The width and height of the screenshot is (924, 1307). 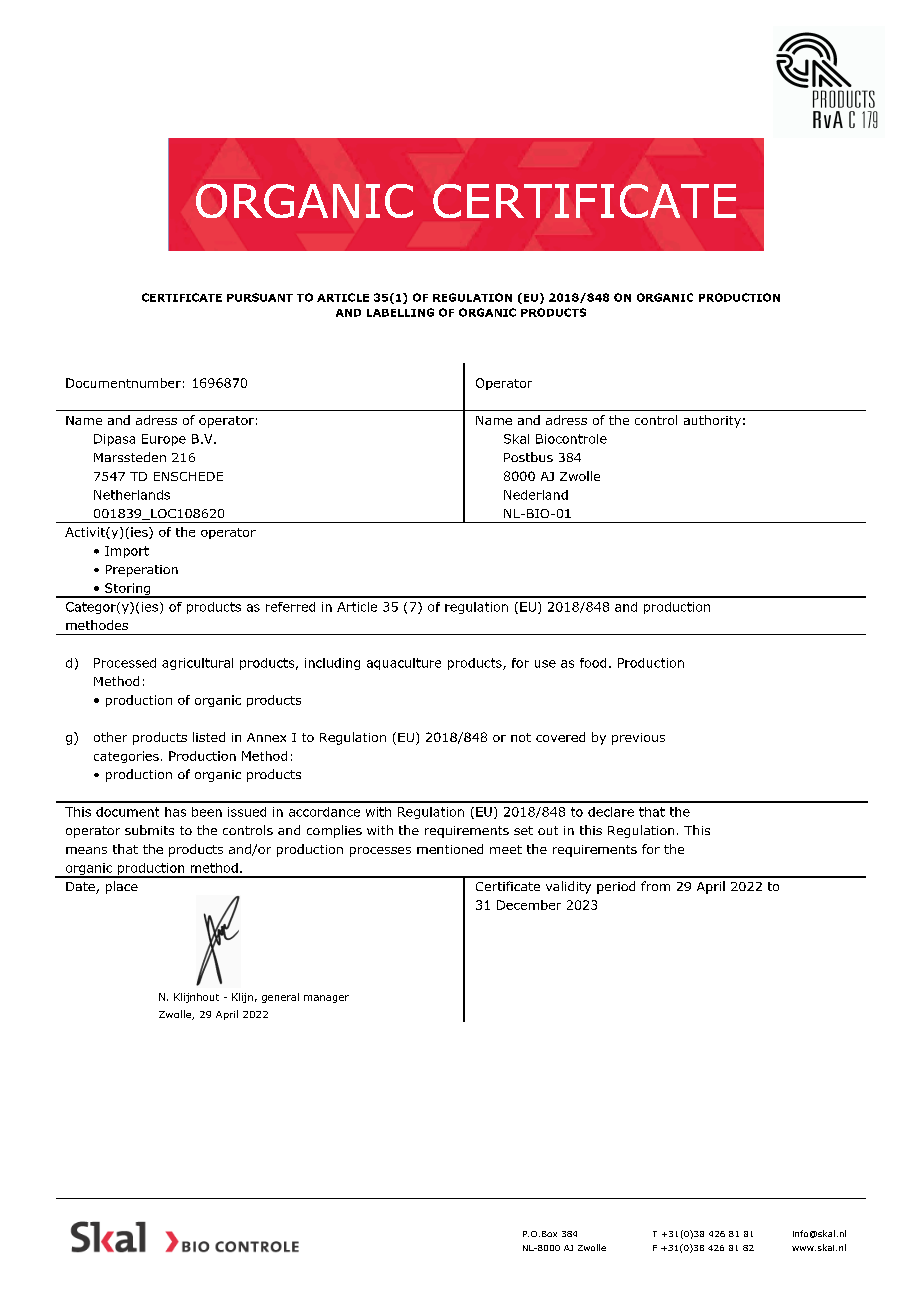 I want to click on Processed, so click(x=125, y=663).
